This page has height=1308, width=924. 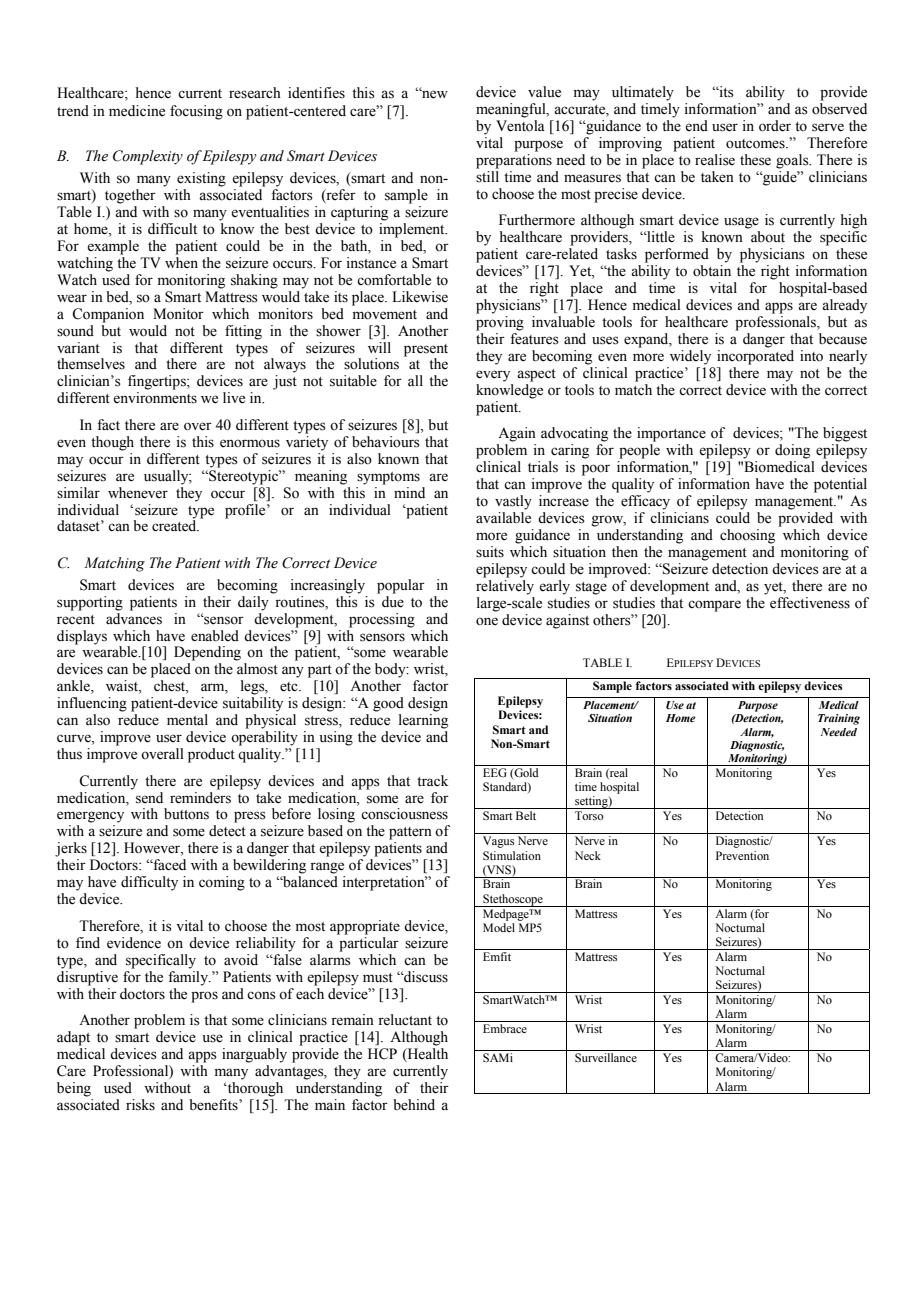 I want to click on medicine, so click(x=137, y=111).
